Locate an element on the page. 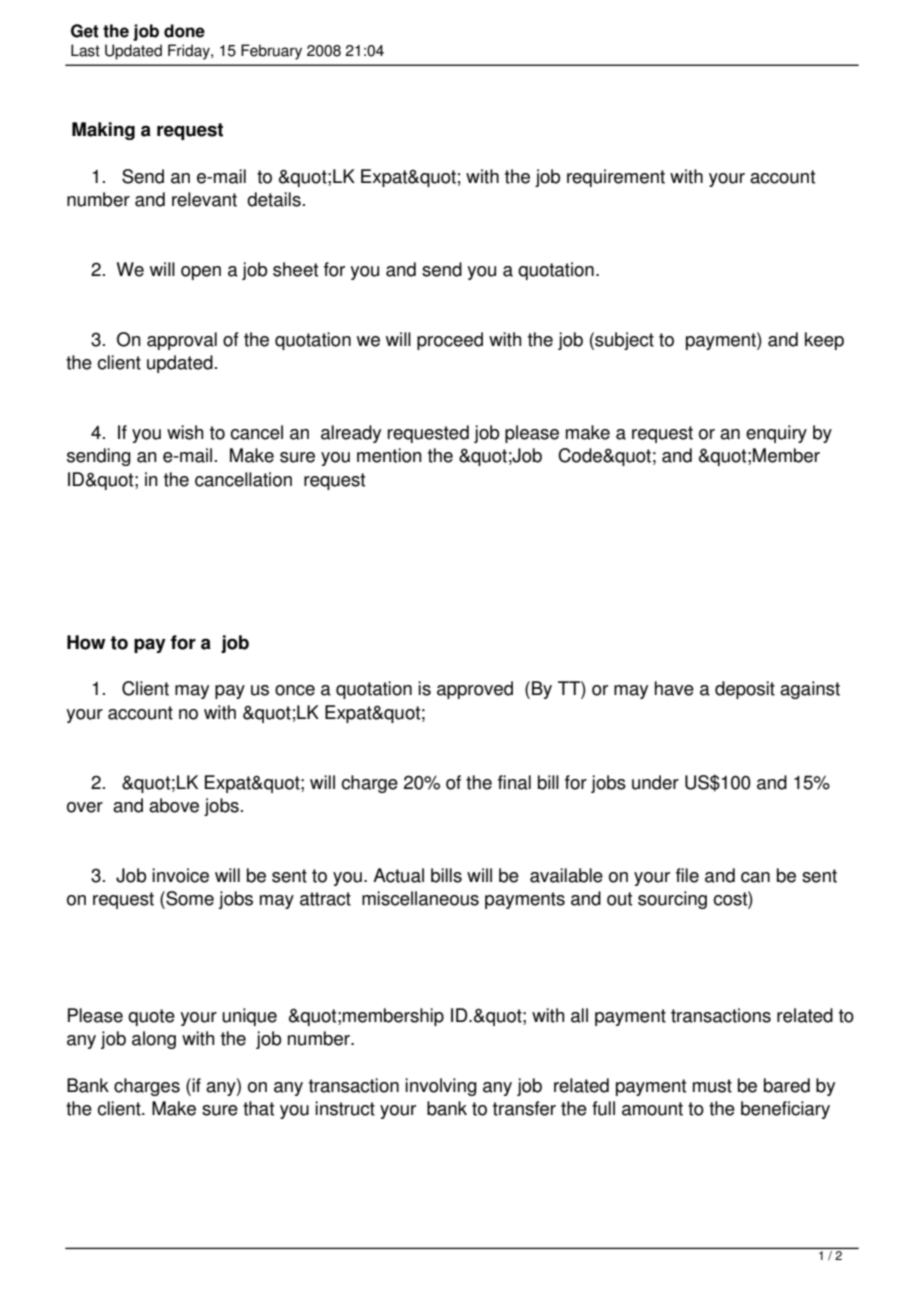  above is located at coordinates (174, 805).
